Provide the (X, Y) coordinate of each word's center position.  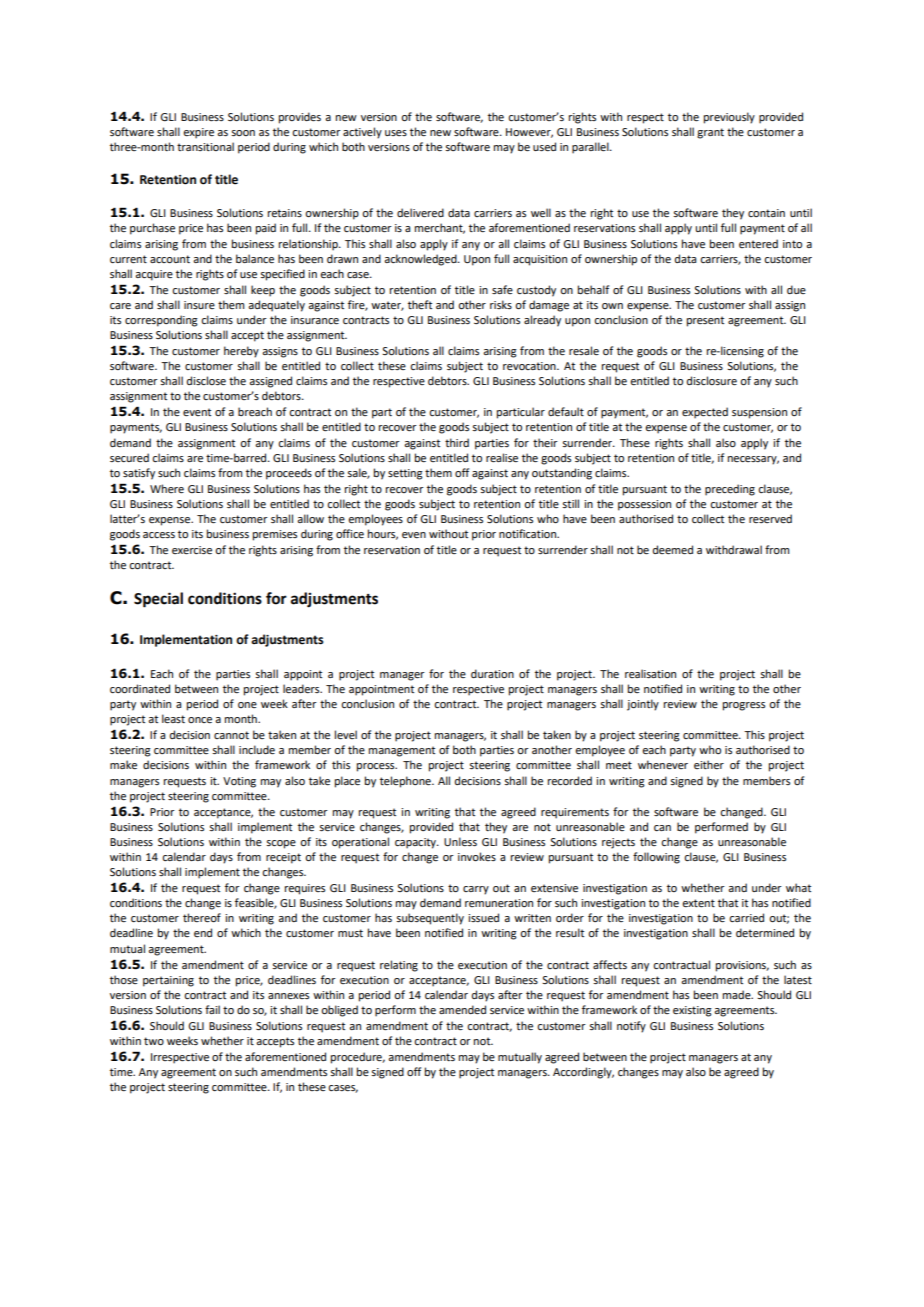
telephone (406, 782)
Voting (239, 782)
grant (710, 133)
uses (396, 133)
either (709, 764)
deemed (673, 549)
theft (420, 304)
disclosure (712, 380)
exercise (192, 550)
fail (212, 1009)
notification (528, 533)
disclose (206, 380)
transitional (205, 146)
